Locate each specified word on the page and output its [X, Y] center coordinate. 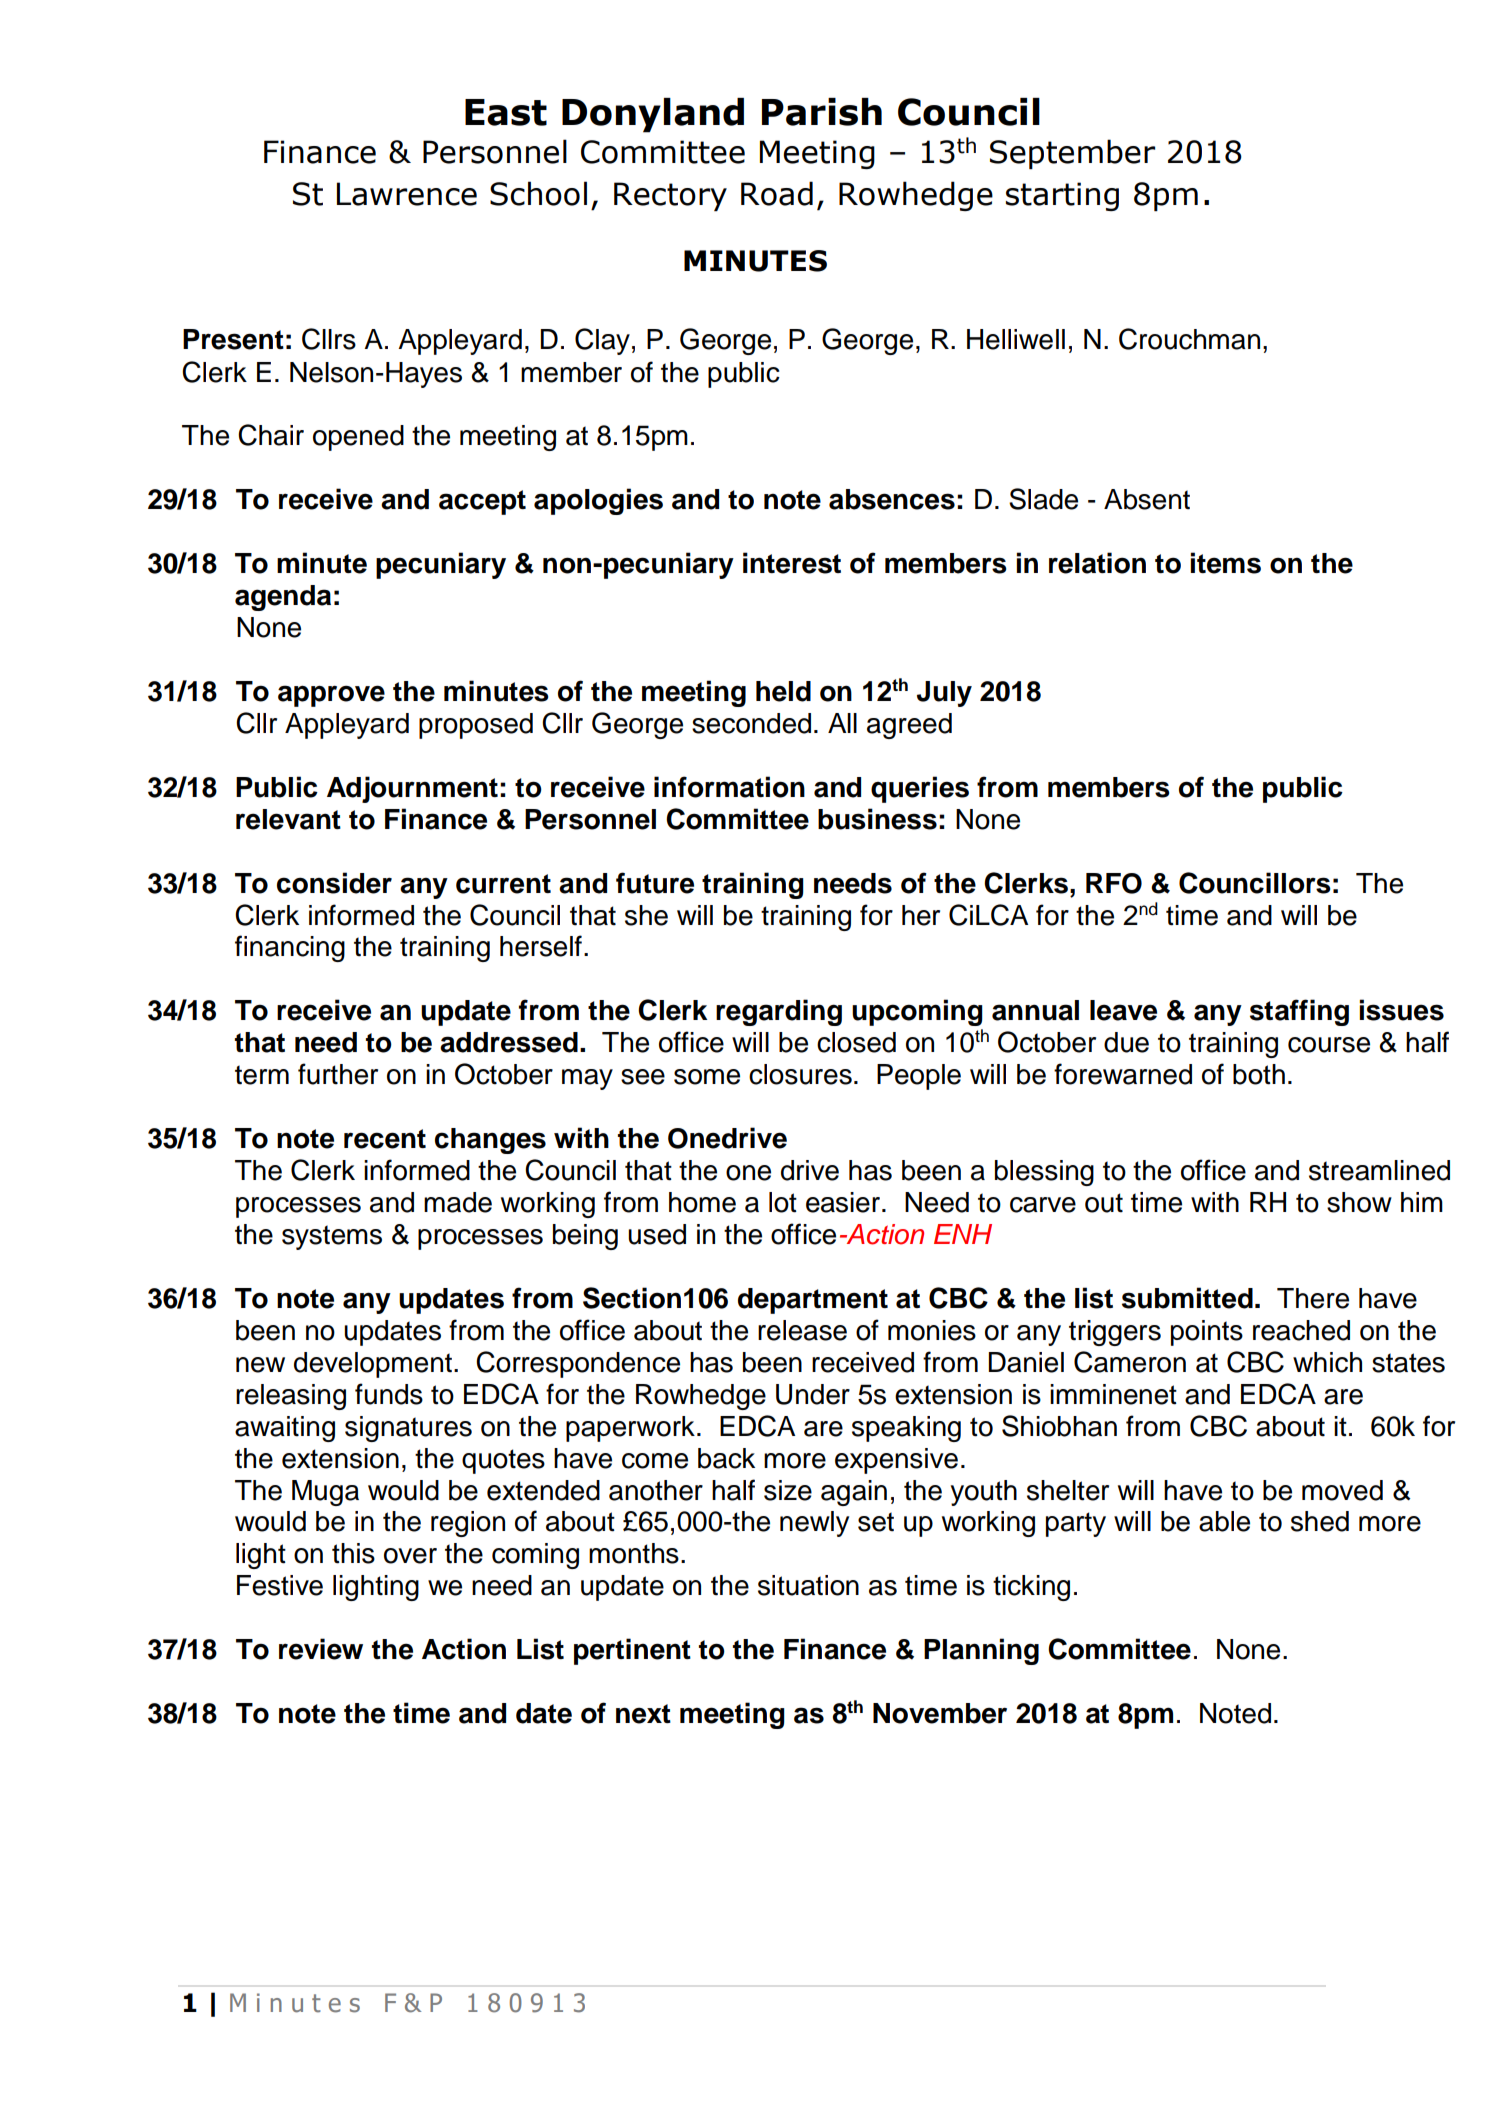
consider [334, 883]
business [877, 819]
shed [1320, 1521]
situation [808, 1585]
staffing [1299, 1012]
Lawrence [407, 194]
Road [777, 193]
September [1072, 154]
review [321, 1649]
